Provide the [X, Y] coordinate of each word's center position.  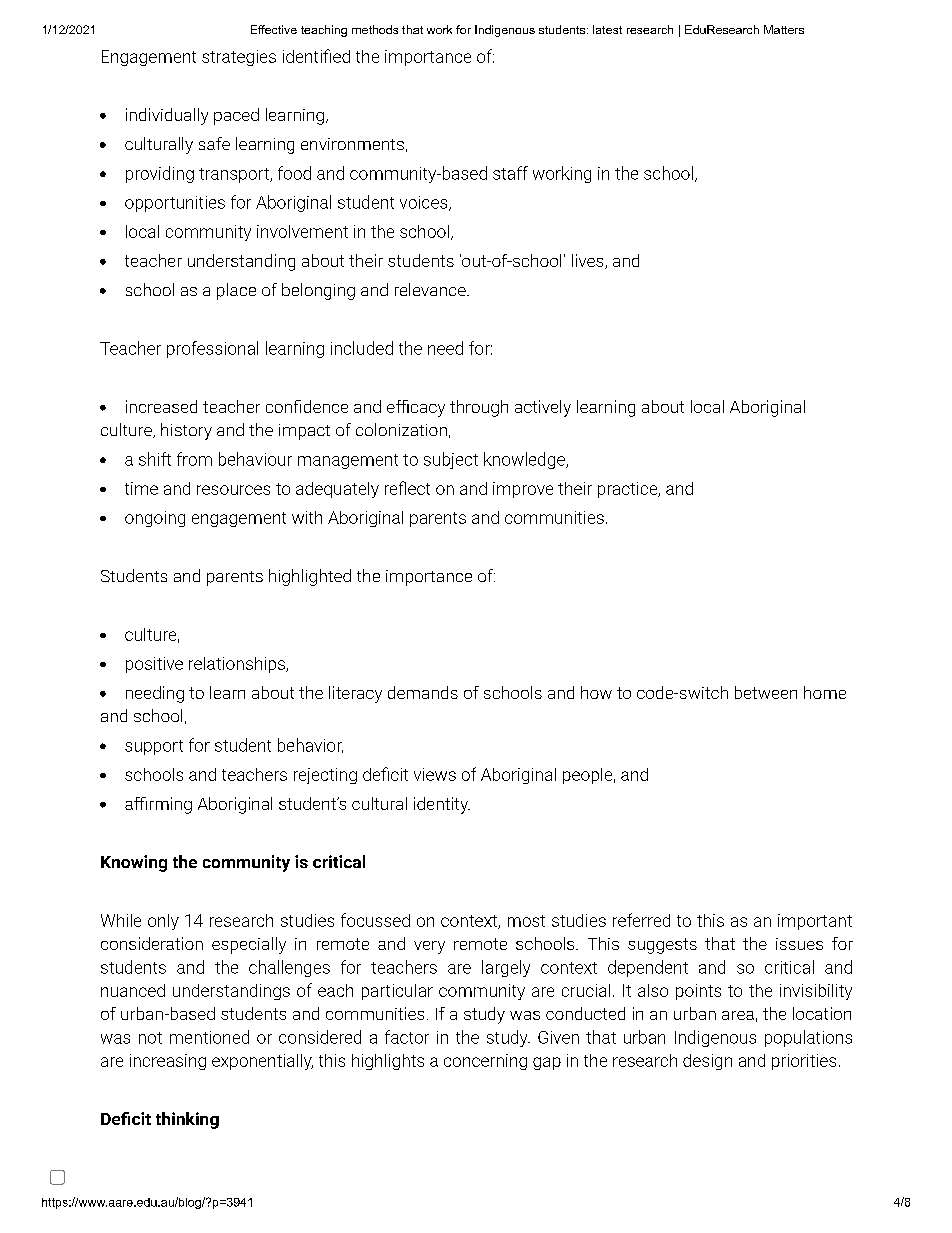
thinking [187, 1120]
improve [523, 490]
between [766, 692]
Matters [784, 29]
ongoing [155, 519]
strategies [239, 58]
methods [375, 29]
